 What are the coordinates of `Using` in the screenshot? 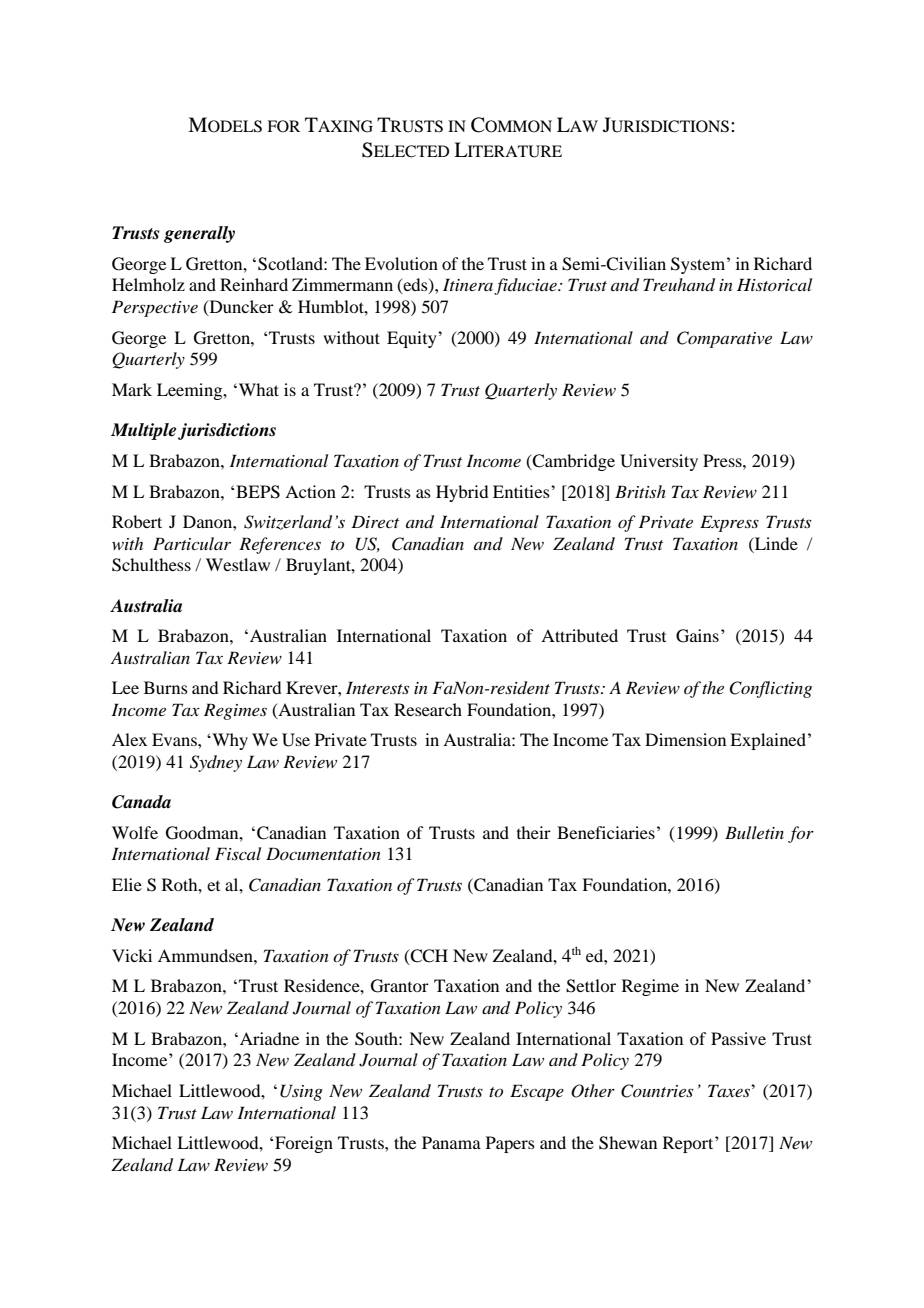 It's located at (301, 1092).
